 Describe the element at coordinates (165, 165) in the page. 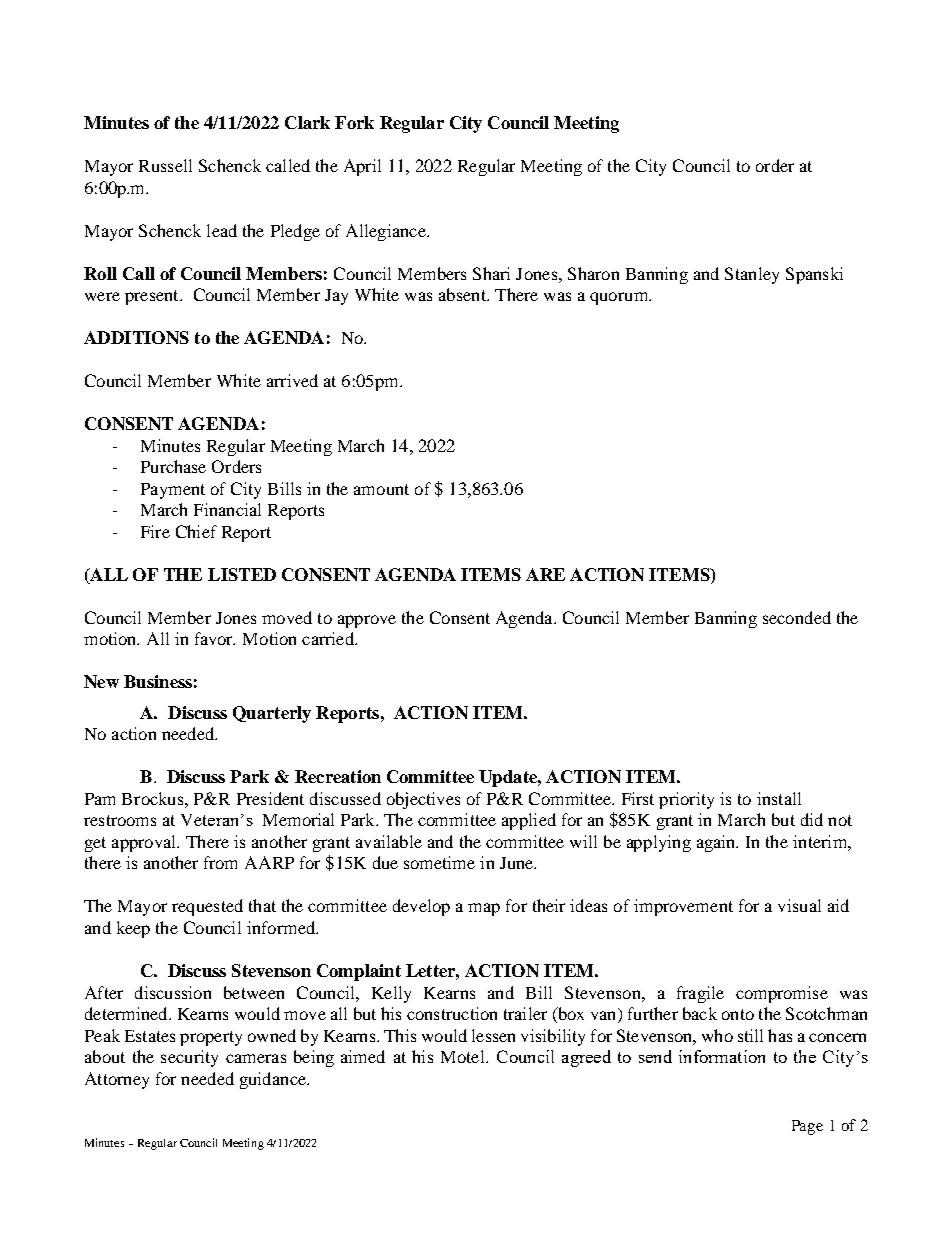

I see `Russell` at that location.
